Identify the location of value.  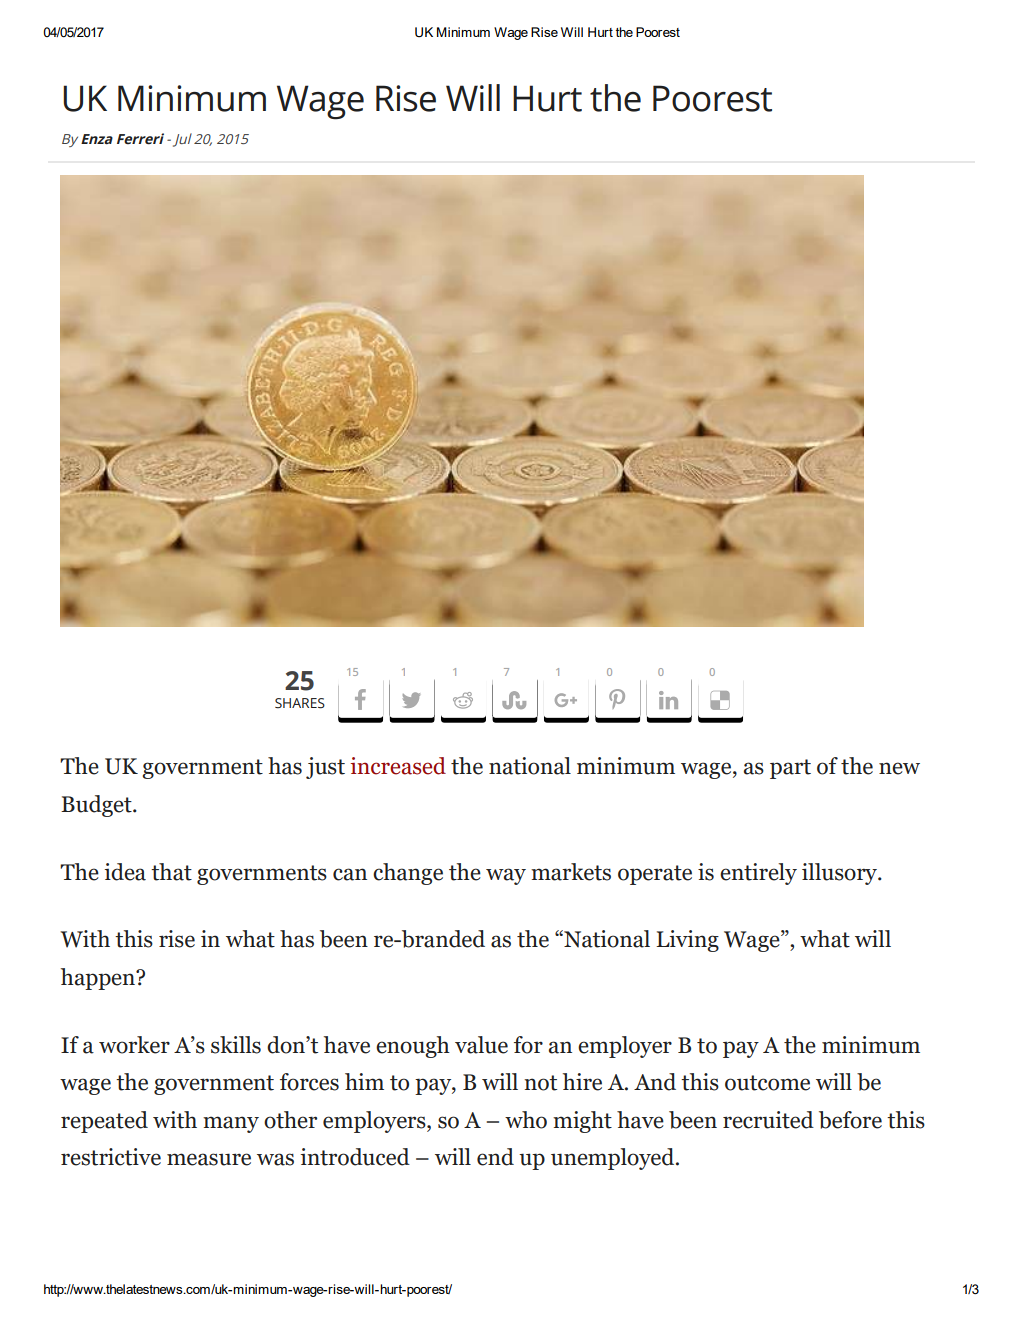
(481, 1045).
